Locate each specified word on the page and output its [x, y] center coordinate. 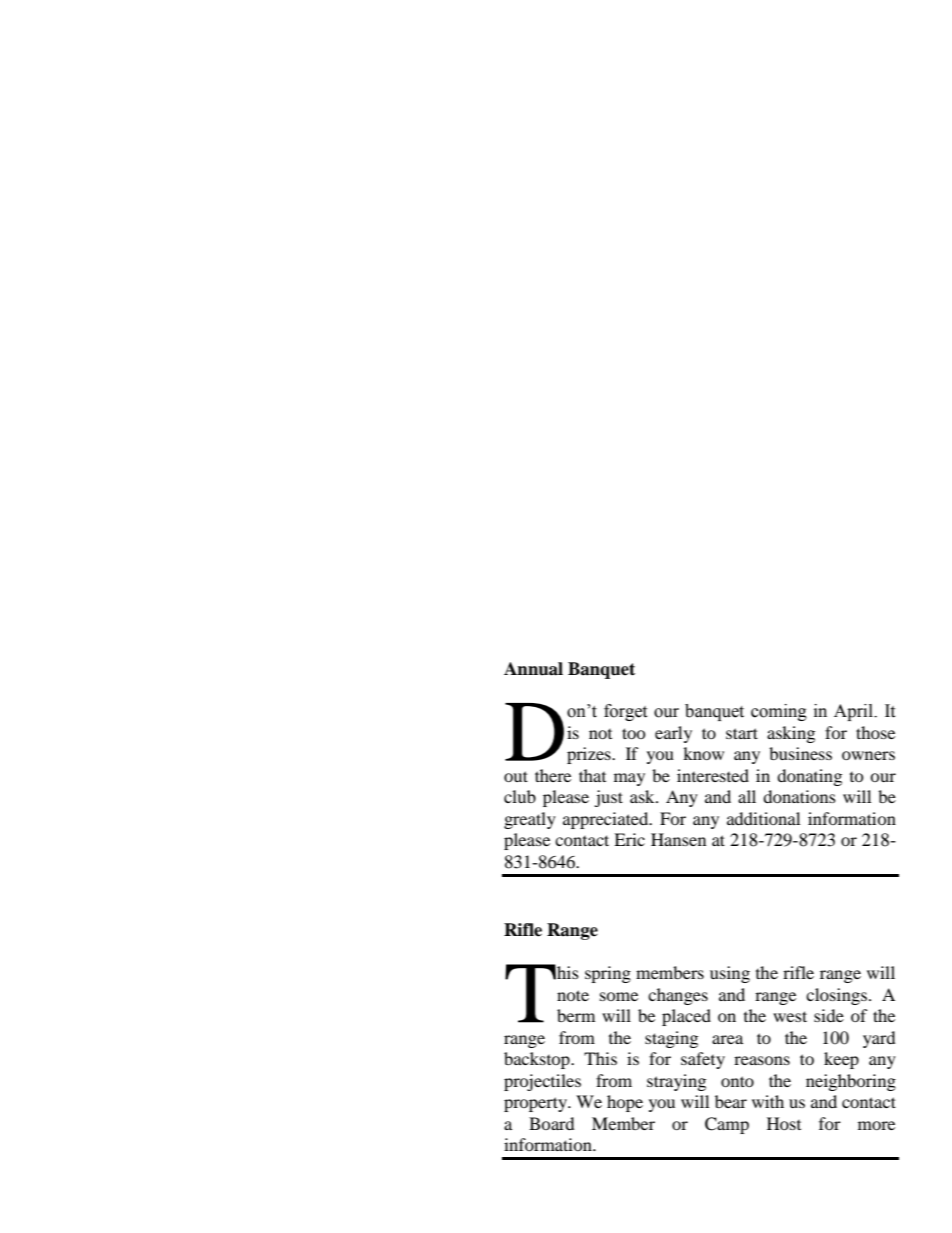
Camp [727, 1125]
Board [552, 1123]
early [673, 734]
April [854, 712]
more [876, 1125]
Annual [533, 669]
